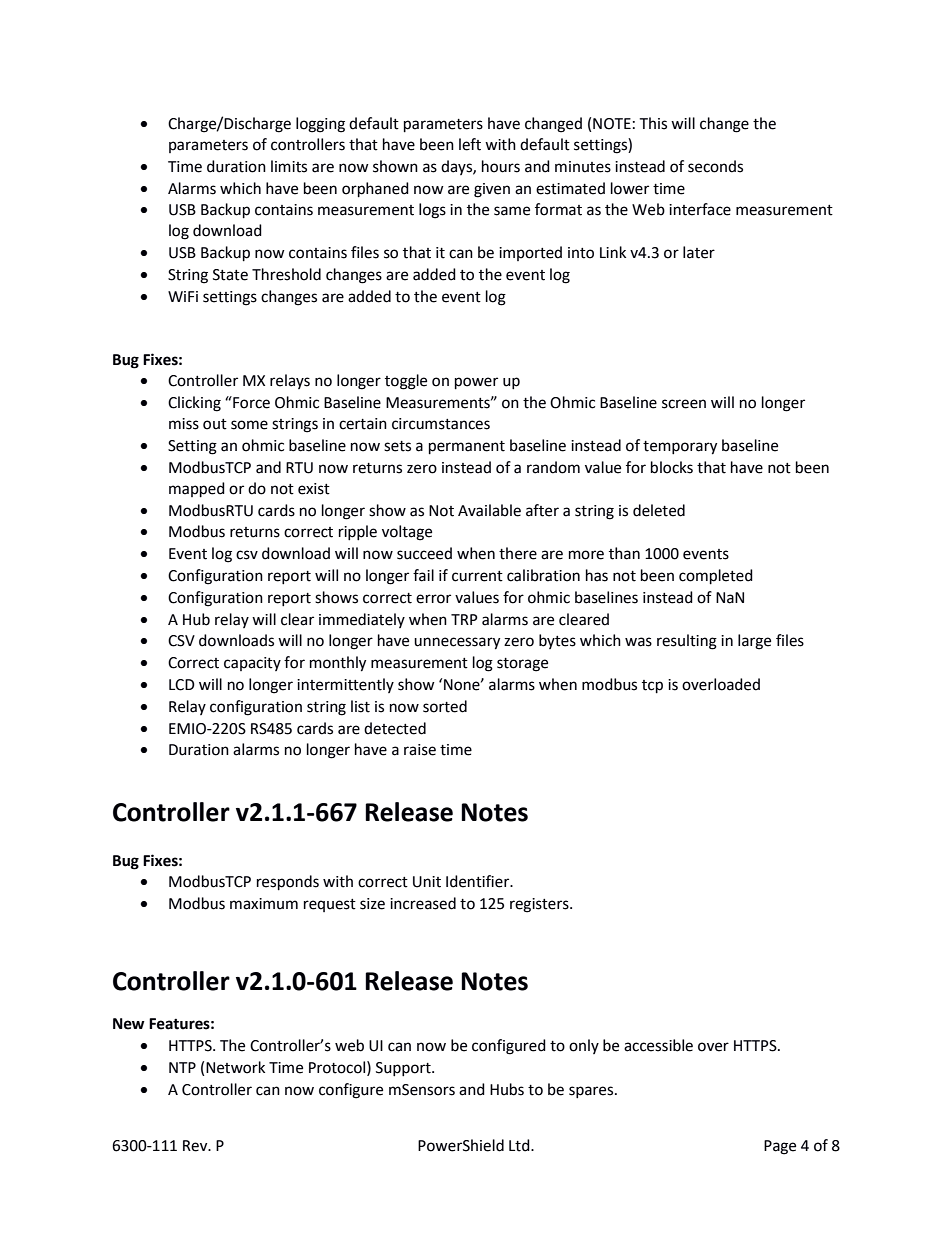 This image has height=1233, width=952. I want to click on resulting, so click(687, 642).
